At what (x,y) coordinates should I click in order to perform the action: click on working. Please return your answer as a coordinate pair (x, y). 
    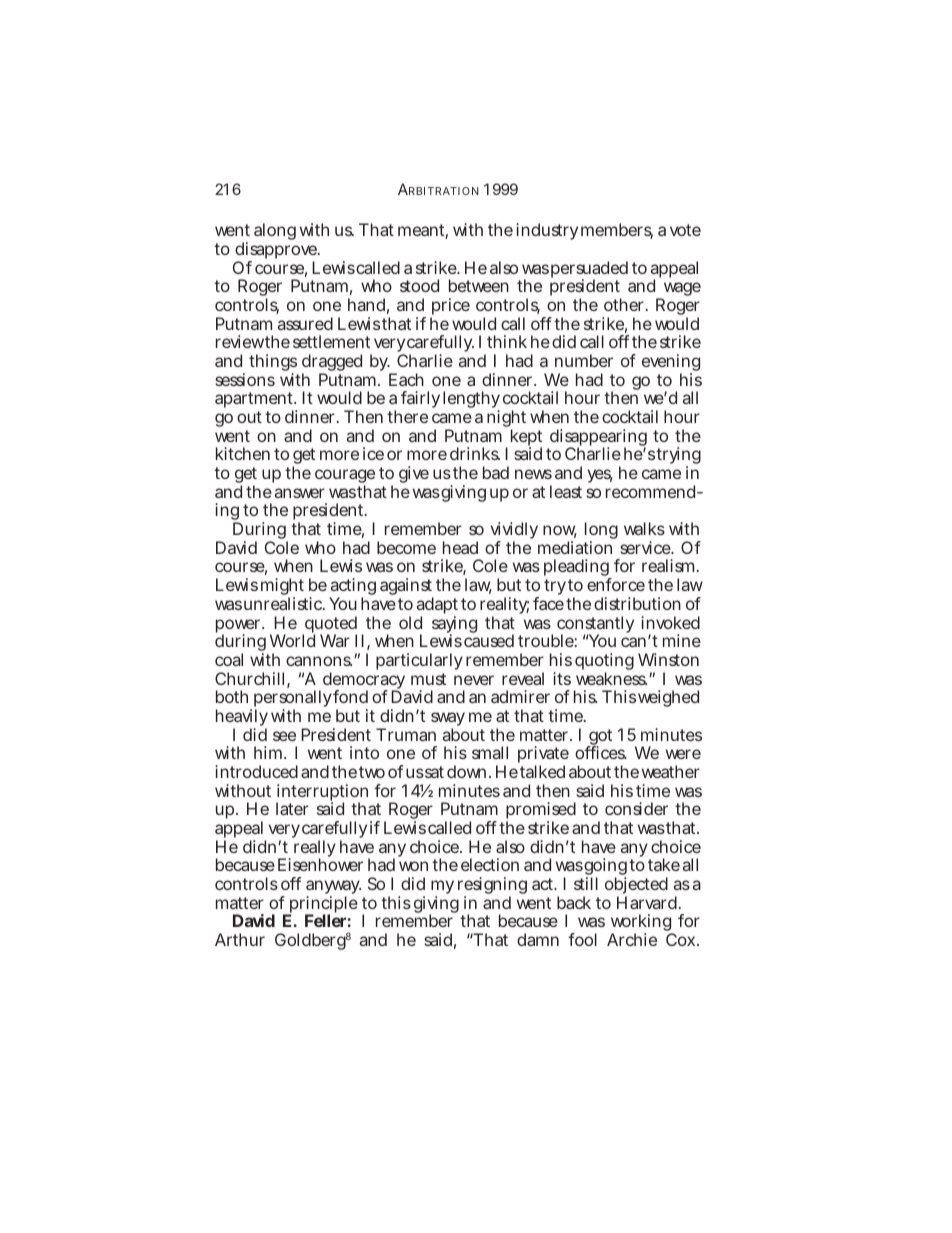
    Looking at the image, I should click on (643, 924).
